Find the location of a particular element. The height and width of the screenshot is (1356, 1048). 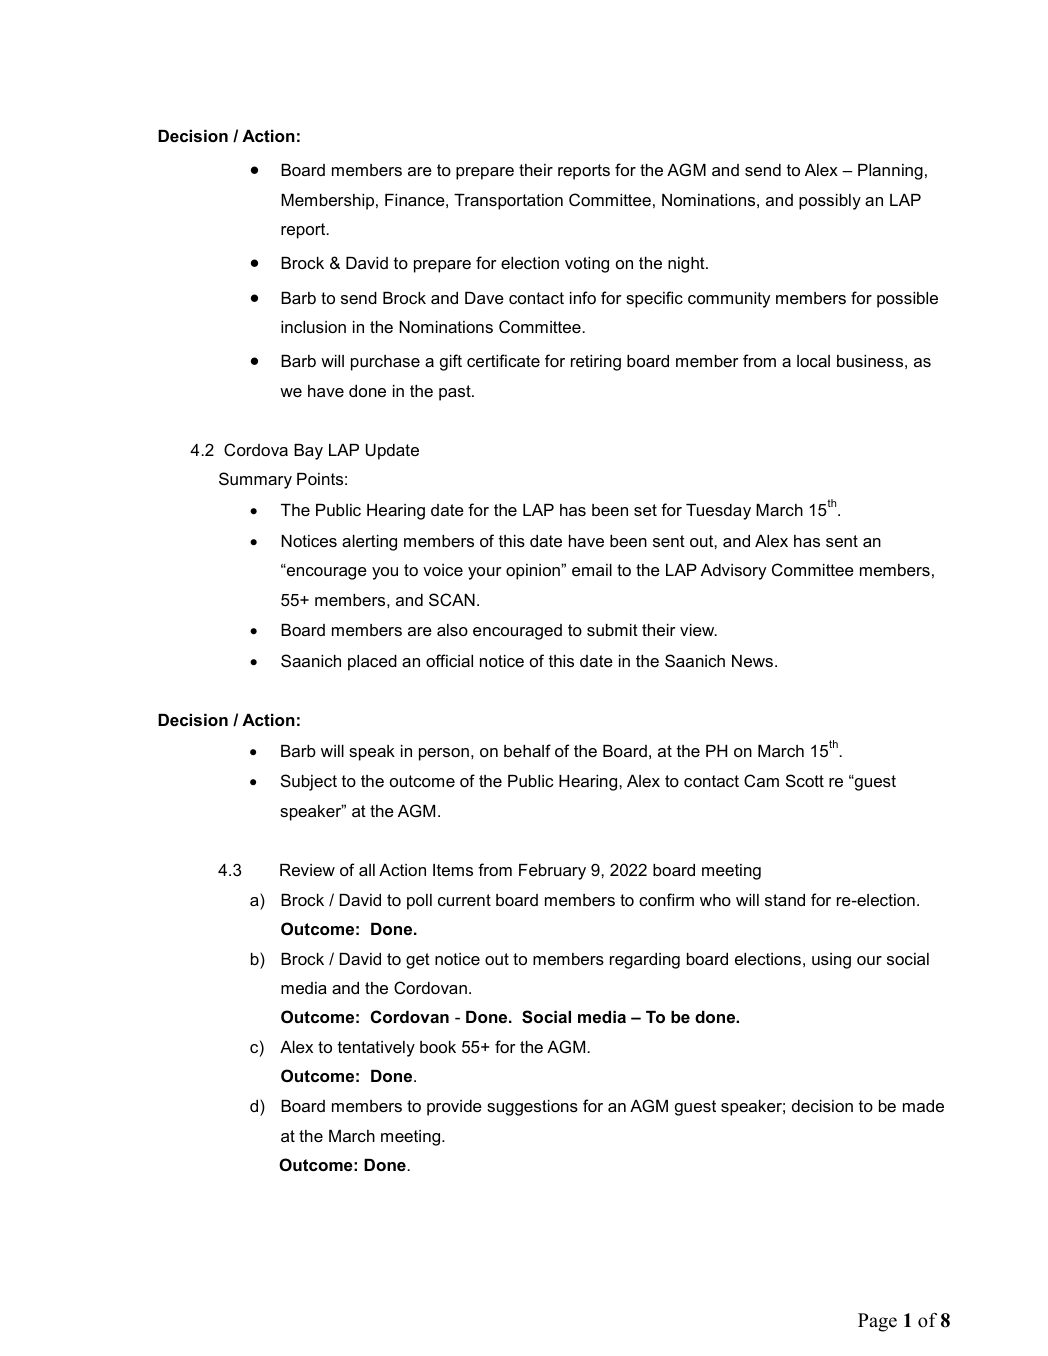

voting is located at coordinates (587, 265).
